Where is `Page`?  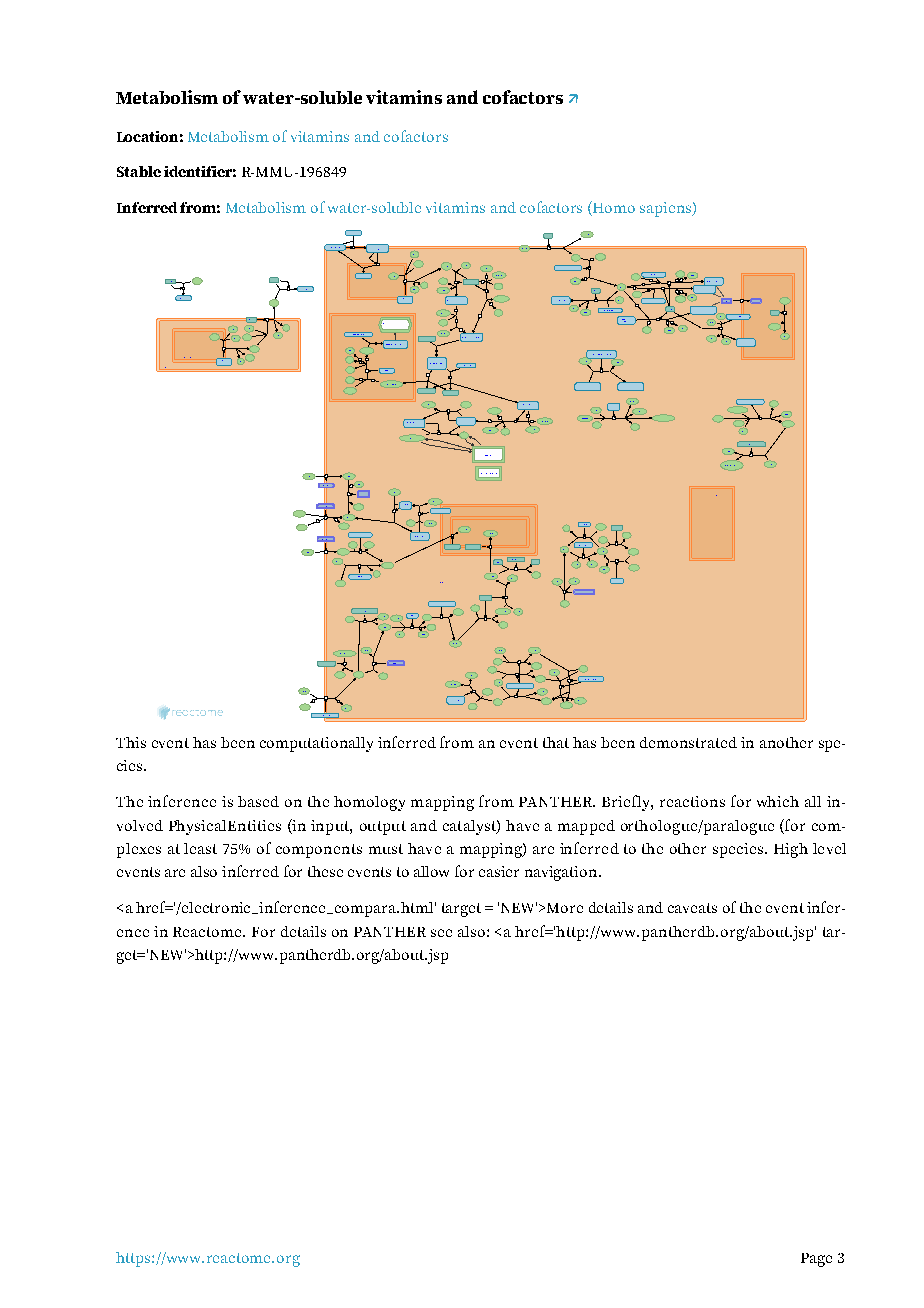
Page is located at coordinates (816, 1260).
